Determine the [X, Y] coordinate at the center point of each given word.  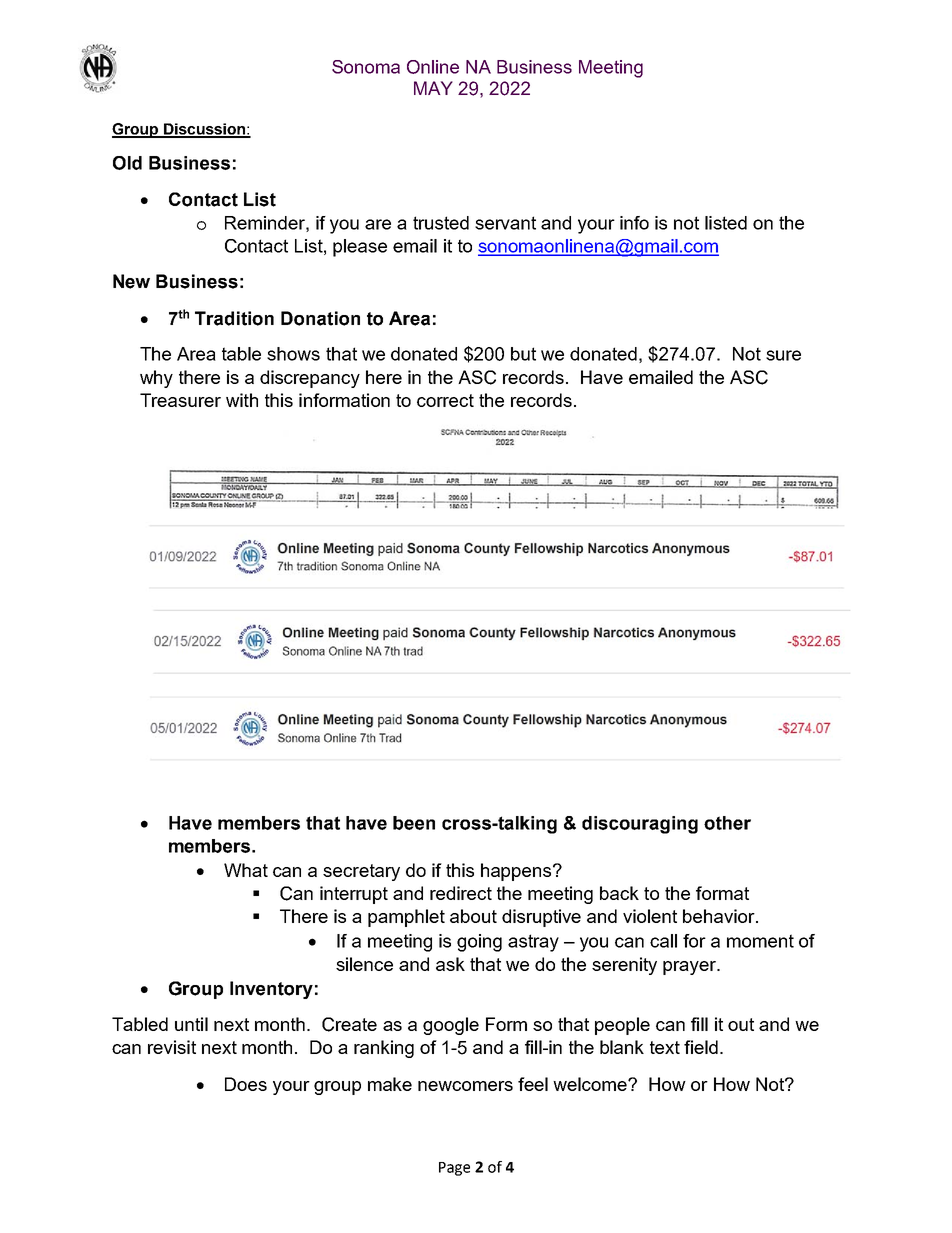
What [246, 870]
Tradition [234, 318]
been [414, 823]
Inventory [271, 990]
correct [445, 400]
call [663, 941]
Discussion [204, 130]
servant [505, 223]
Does [246, 1084]
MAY [433, 88]
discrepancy [310, 379]
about [473, 916]
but [523, 354]
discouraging [640, 825]
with [242, 400]
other [727, 823]
